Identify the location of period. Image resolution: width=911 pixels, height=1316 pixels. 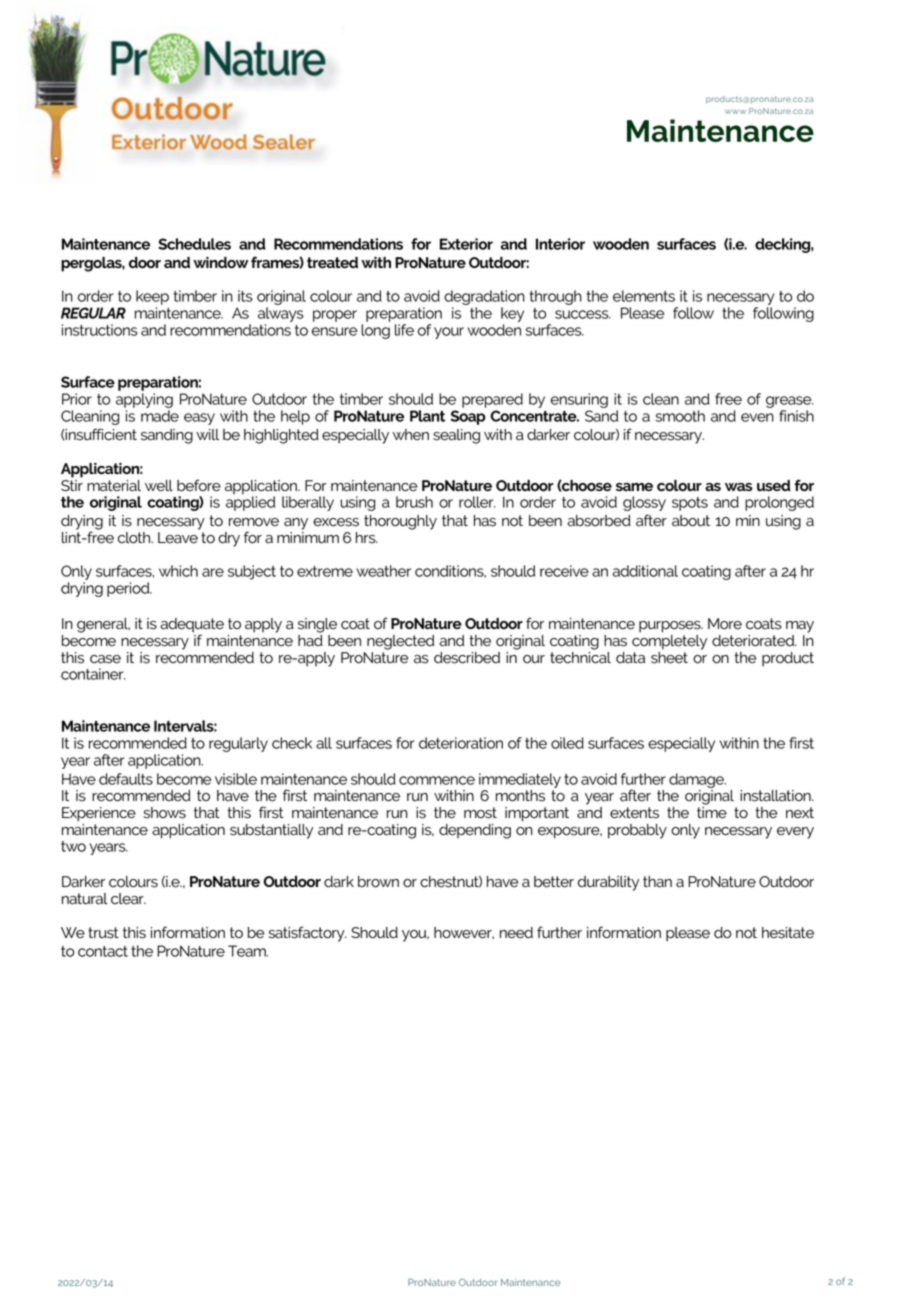
(129, 589).
